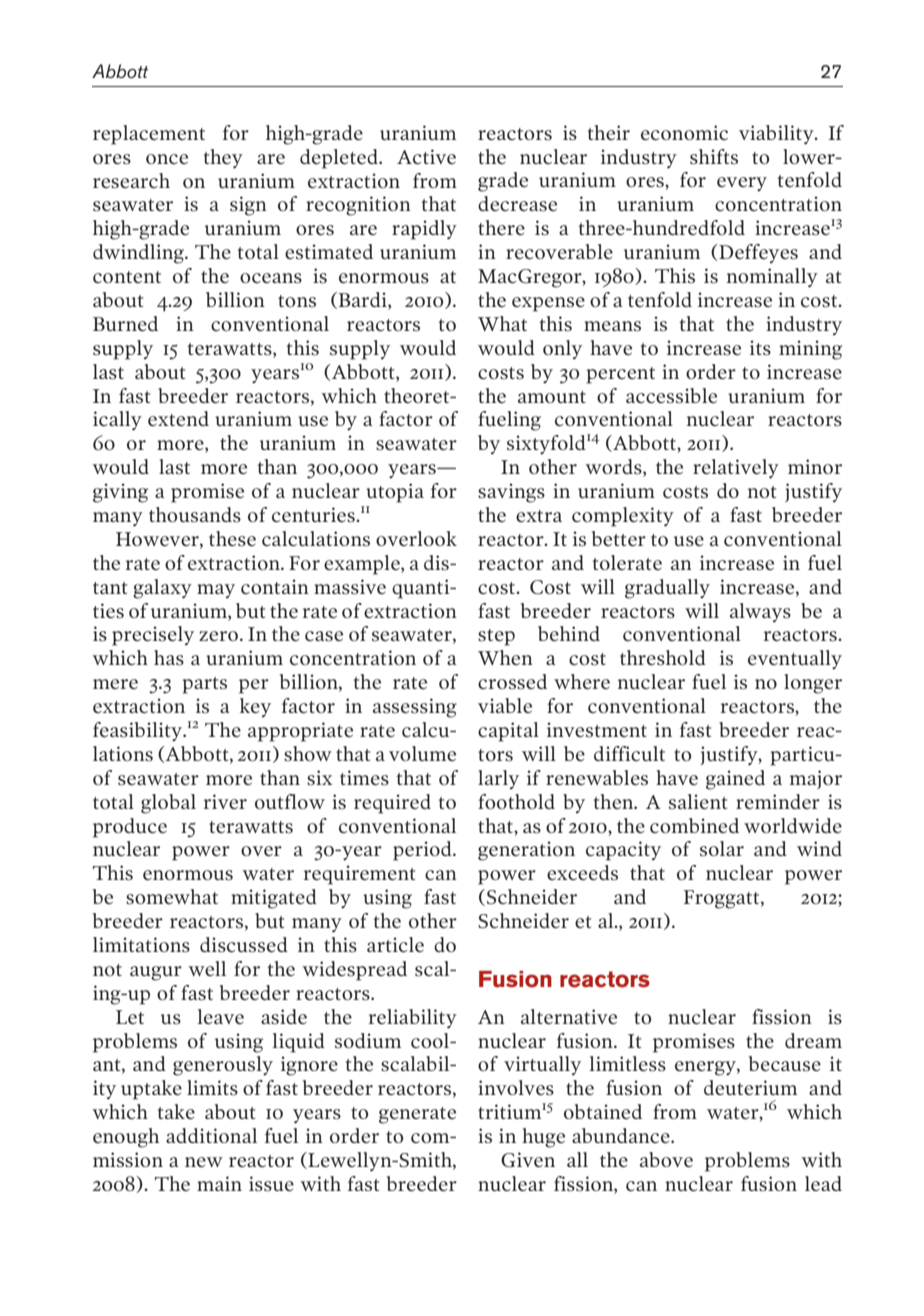 This screenshot has width=924, height=1316. I want to click on eventually, so click(795, 660).
